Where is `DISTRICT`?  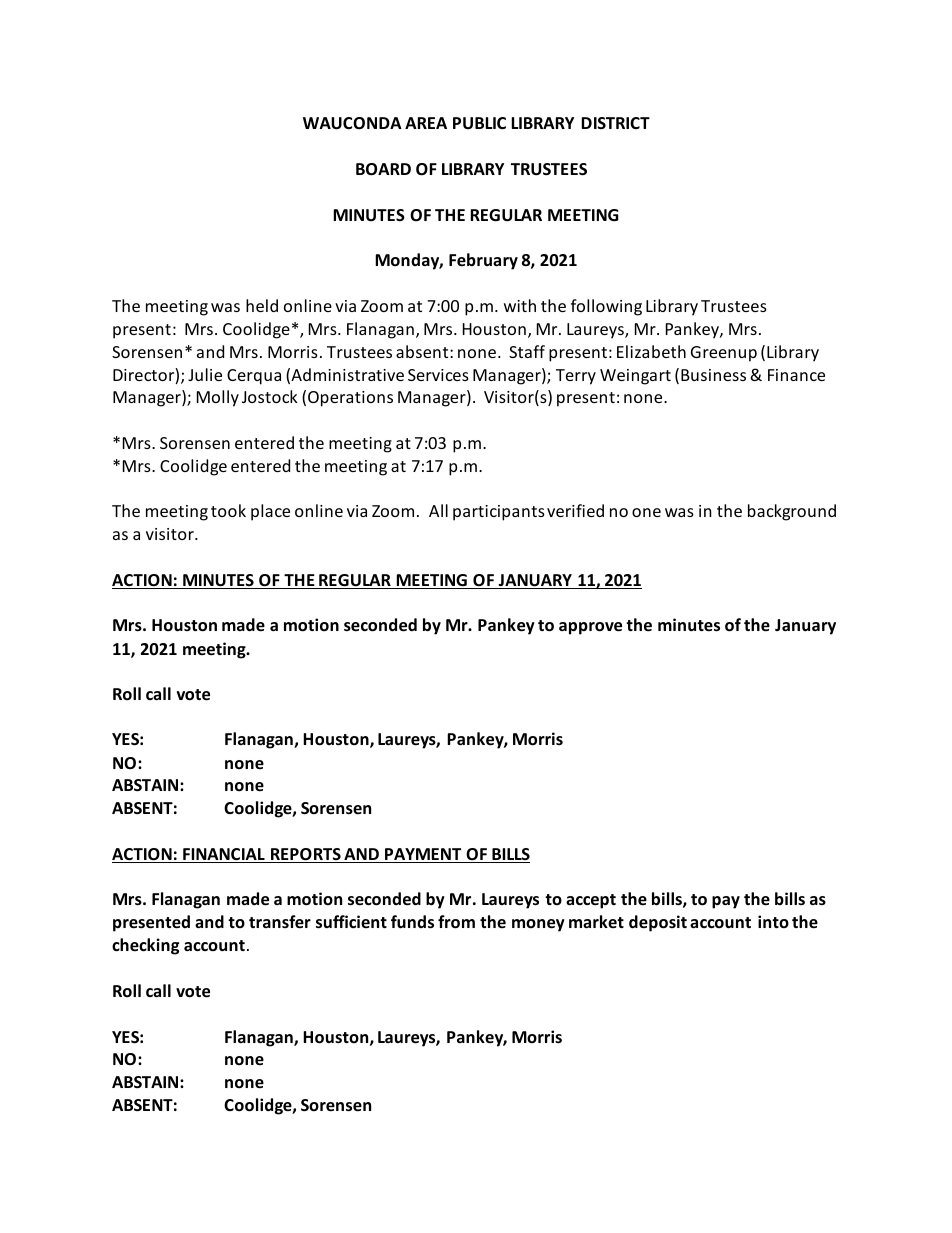
DISTRICT is located at coordinates (615, 123).
